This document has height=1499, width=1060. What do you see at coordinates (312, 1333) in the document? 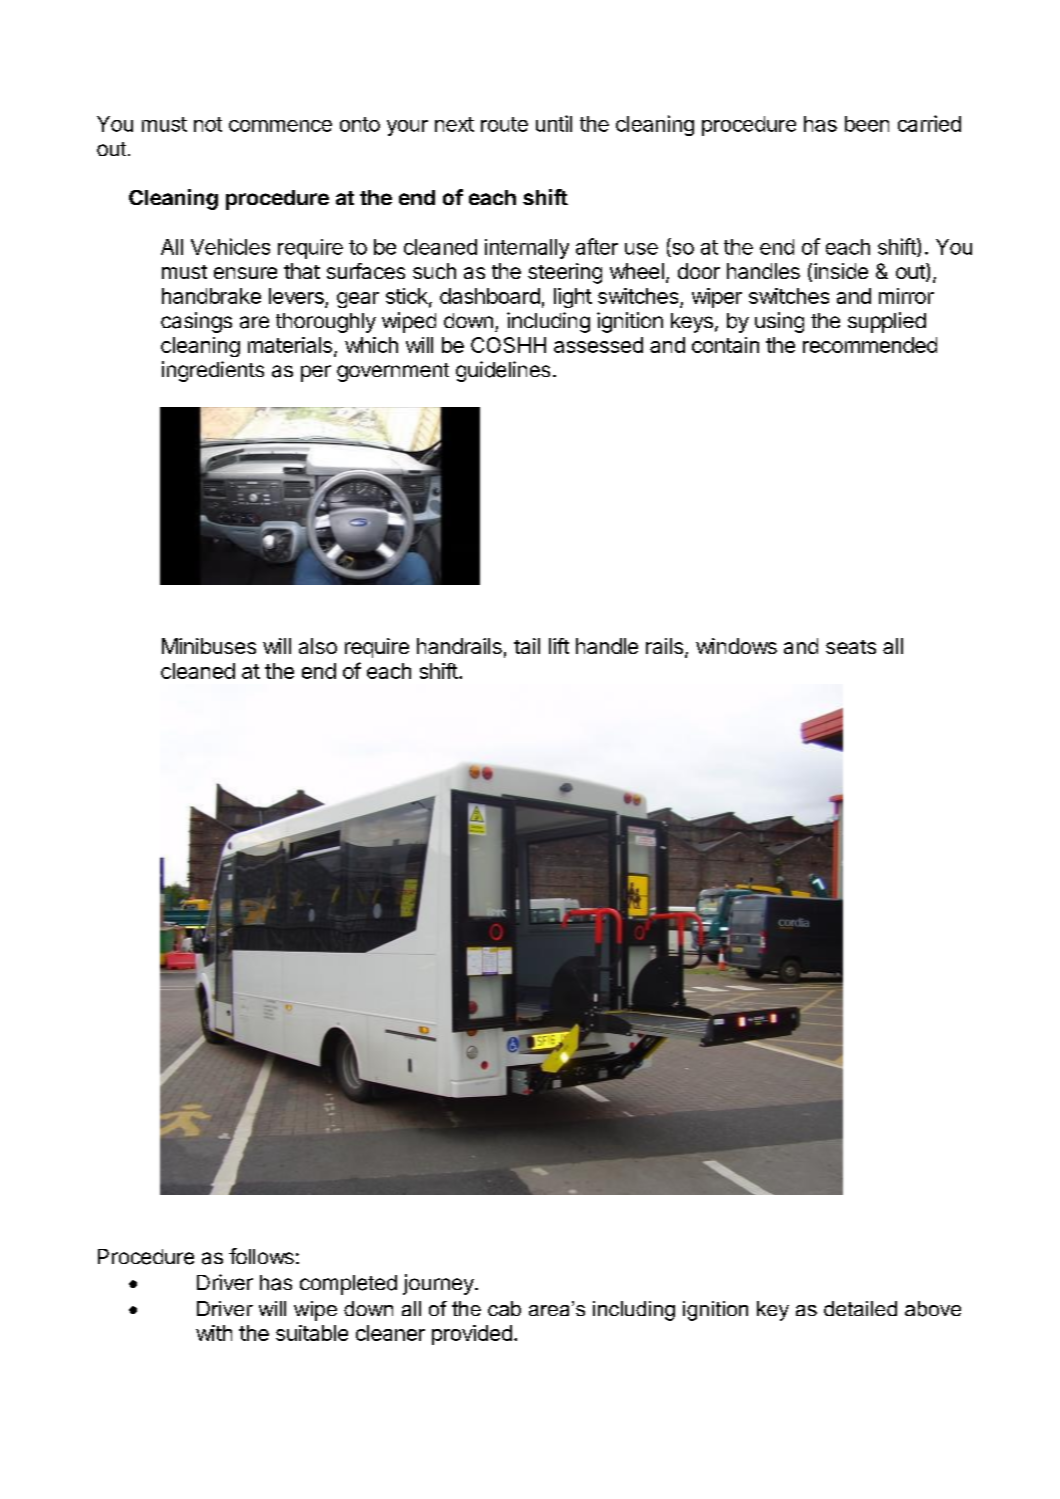
I see `suitable` at bounding box center [312, 1333].
